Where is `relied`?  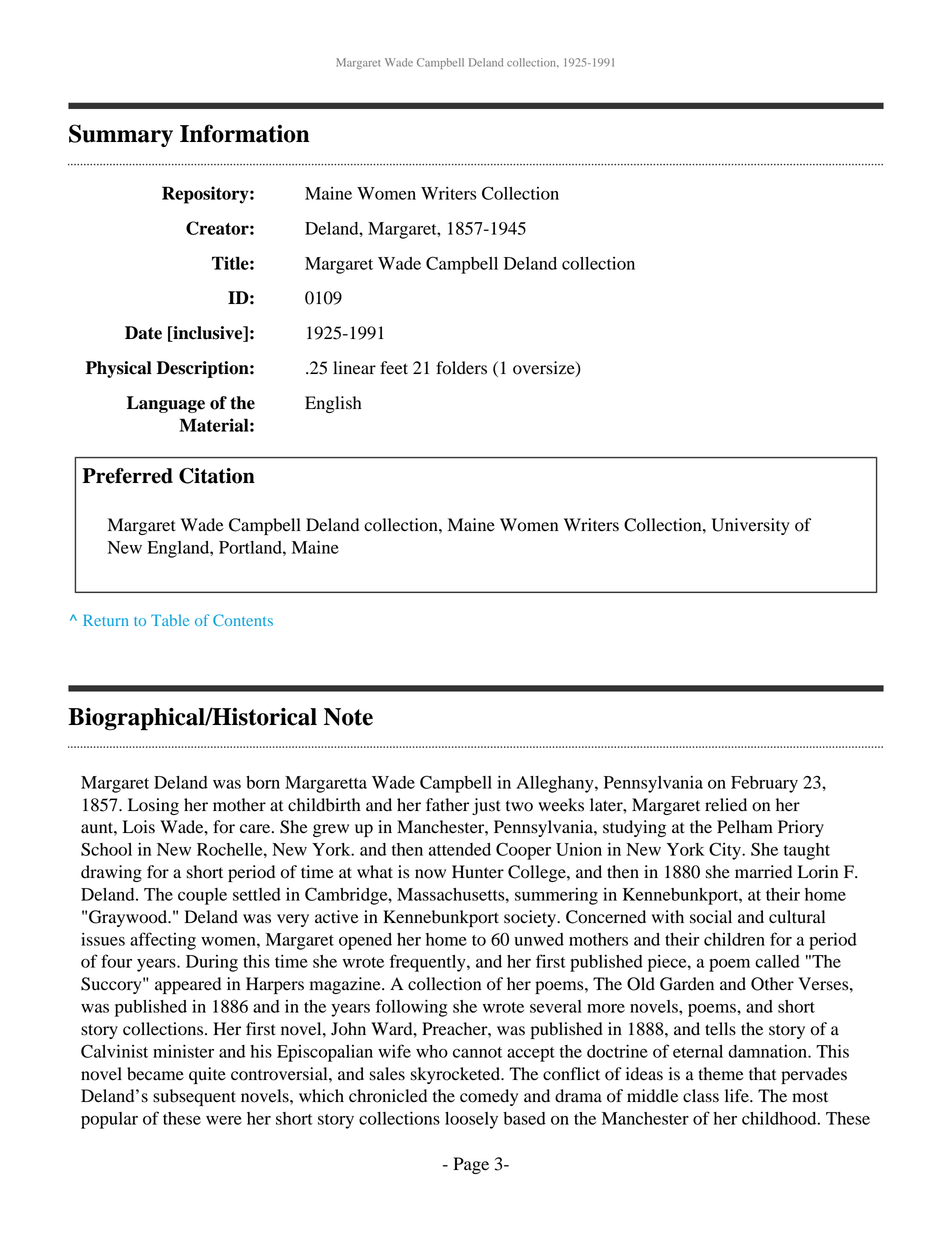
relied is located at coordinates (726, 805).
